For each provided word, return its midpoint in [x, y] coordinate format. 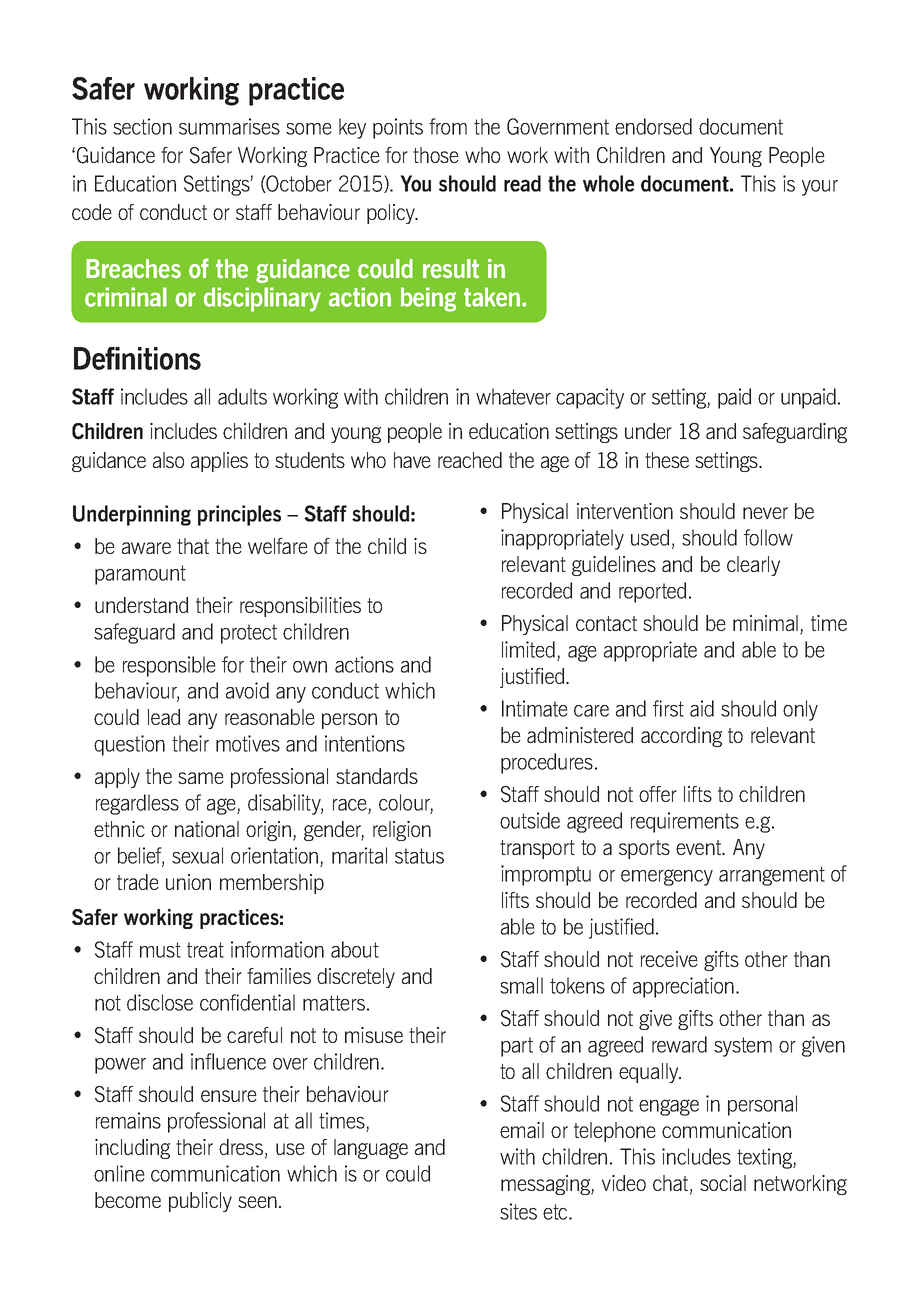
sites [518, 1211]
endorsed [653, 126]
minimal [765, 623]
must [160, 950]
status [419, 856]
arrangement [772, 876]
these [667, 460]
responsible [169, 666]
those [436, 155]
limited [528, 649]
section [142, 126]
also [168, 460]
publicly [200, 1202]
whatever [513, 396]
